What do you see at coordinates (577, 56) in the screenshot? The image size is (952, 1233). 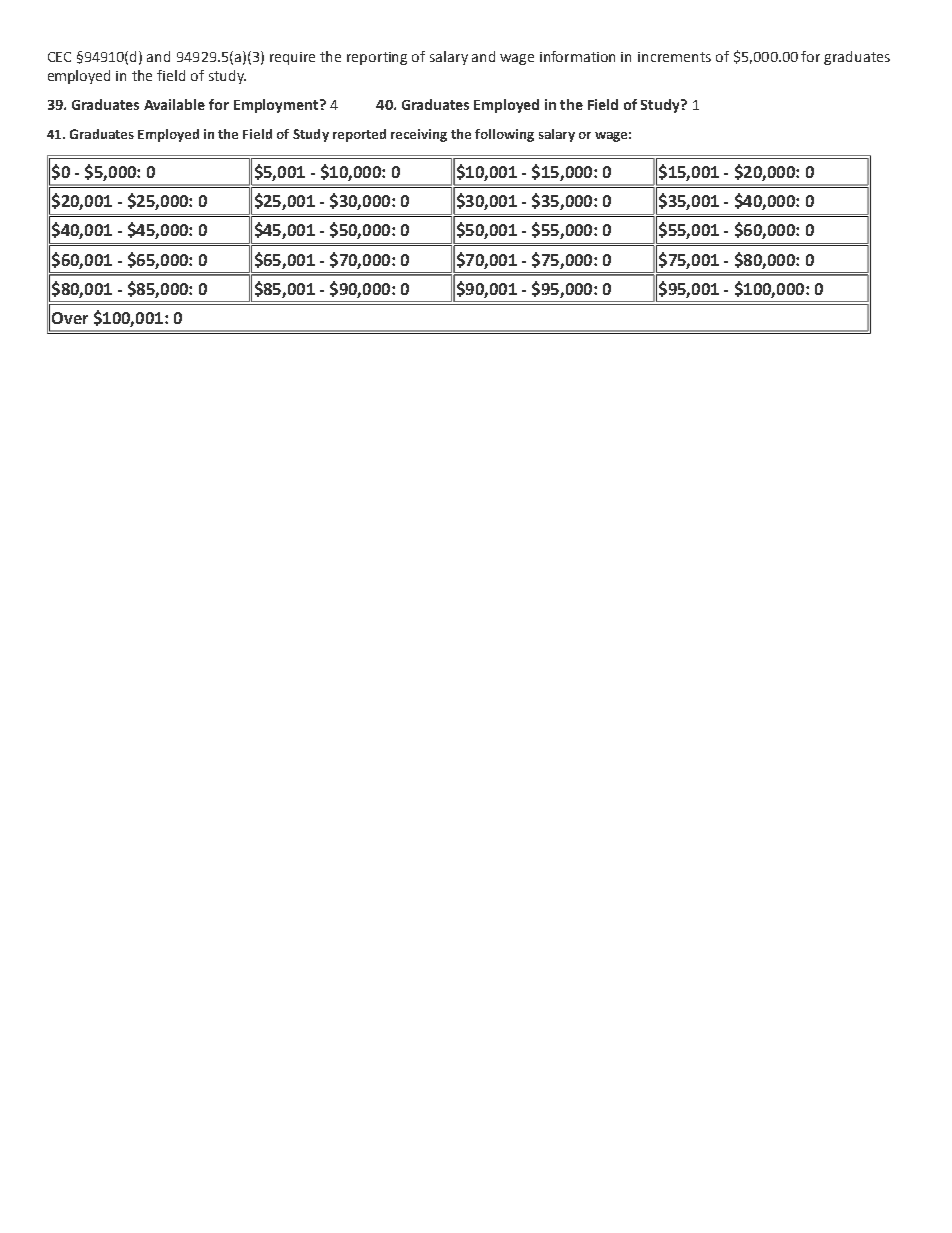 I see `information` at bounding box center [577, 56].
